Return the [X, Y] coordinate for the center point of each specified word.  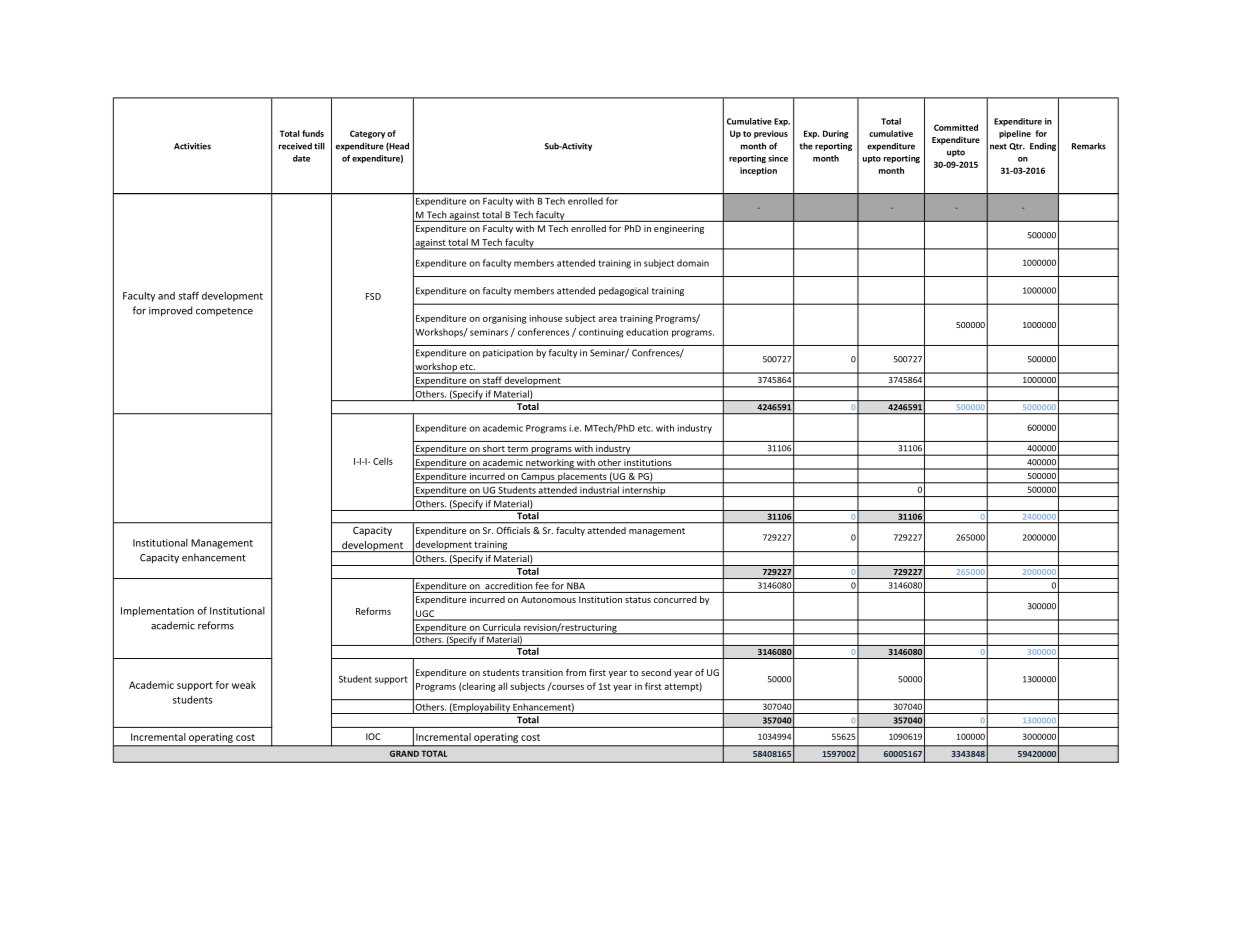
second [656, 672]
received [295, 146]
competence [224, 311]
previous [771, 134]
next [998, 146]
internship [643, 491]
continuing [601, 333]
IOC [373, 736]
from [576, 672]
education [647, 332]
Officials [513, 530]
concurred [675, 599]
